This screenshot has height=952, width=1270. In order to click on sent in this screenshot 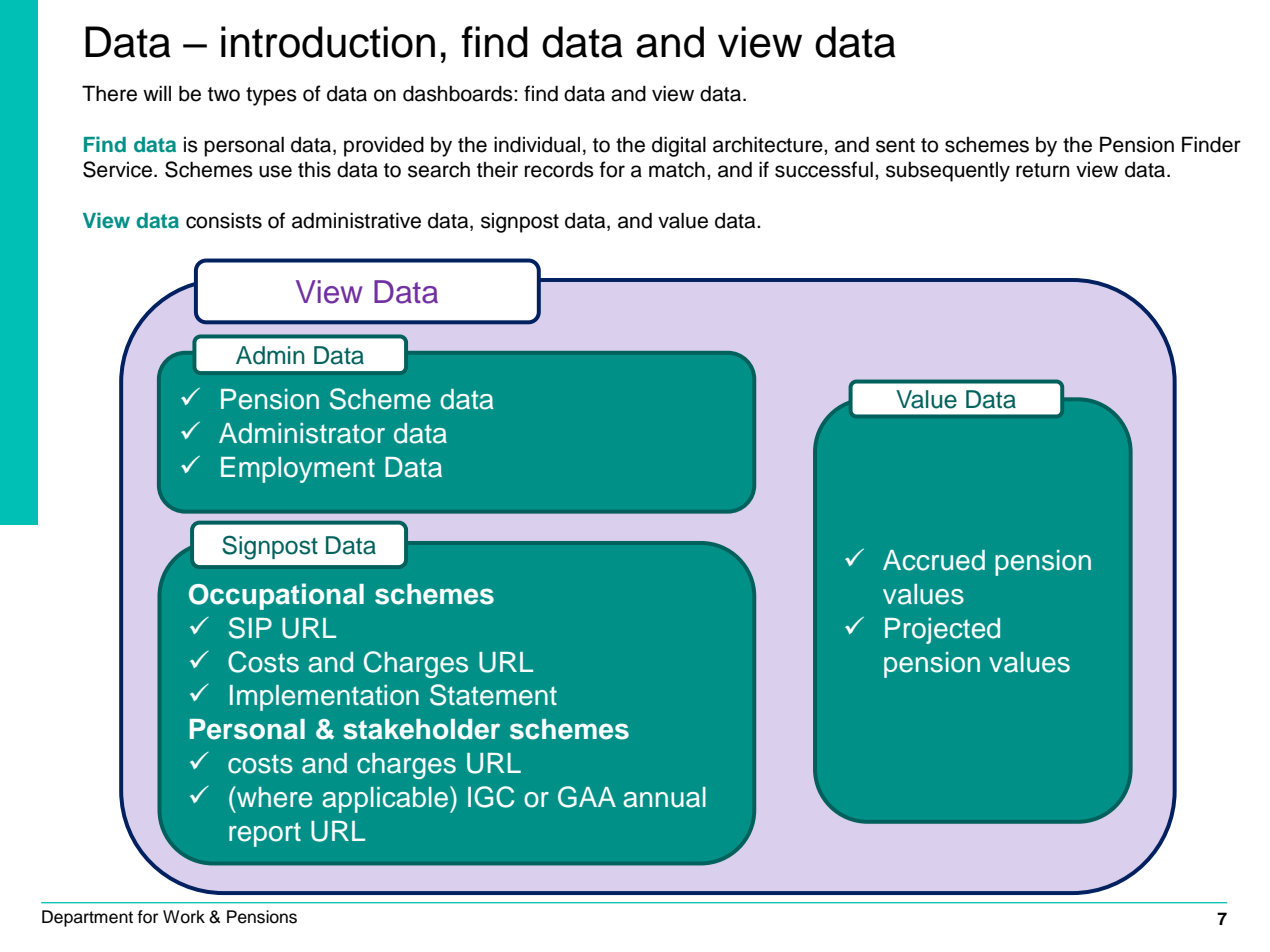, I will do `click(895, 145)`.
